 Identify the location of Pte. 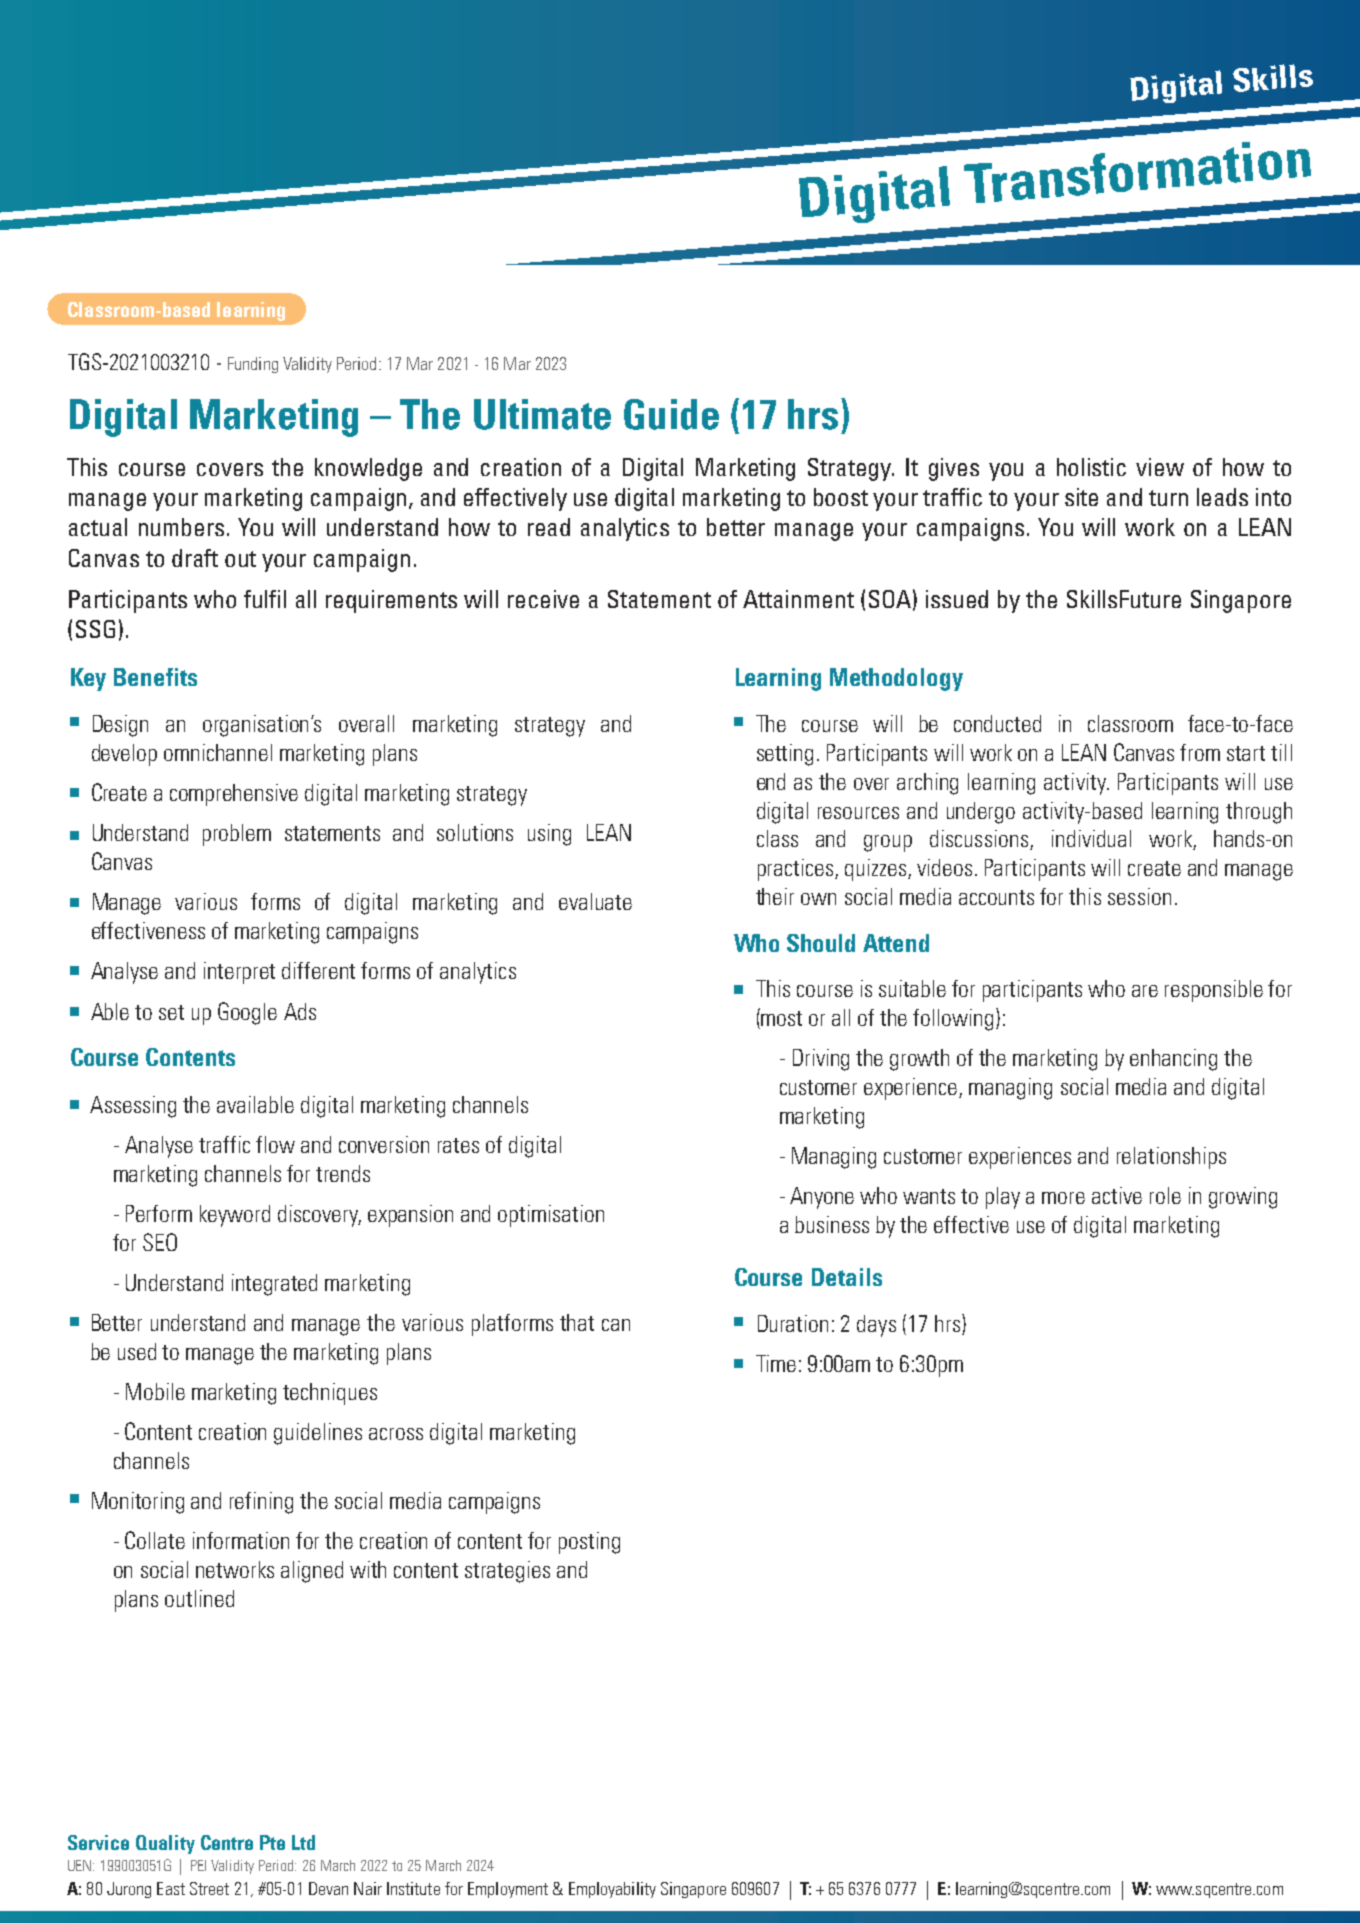
(272, 1842).
